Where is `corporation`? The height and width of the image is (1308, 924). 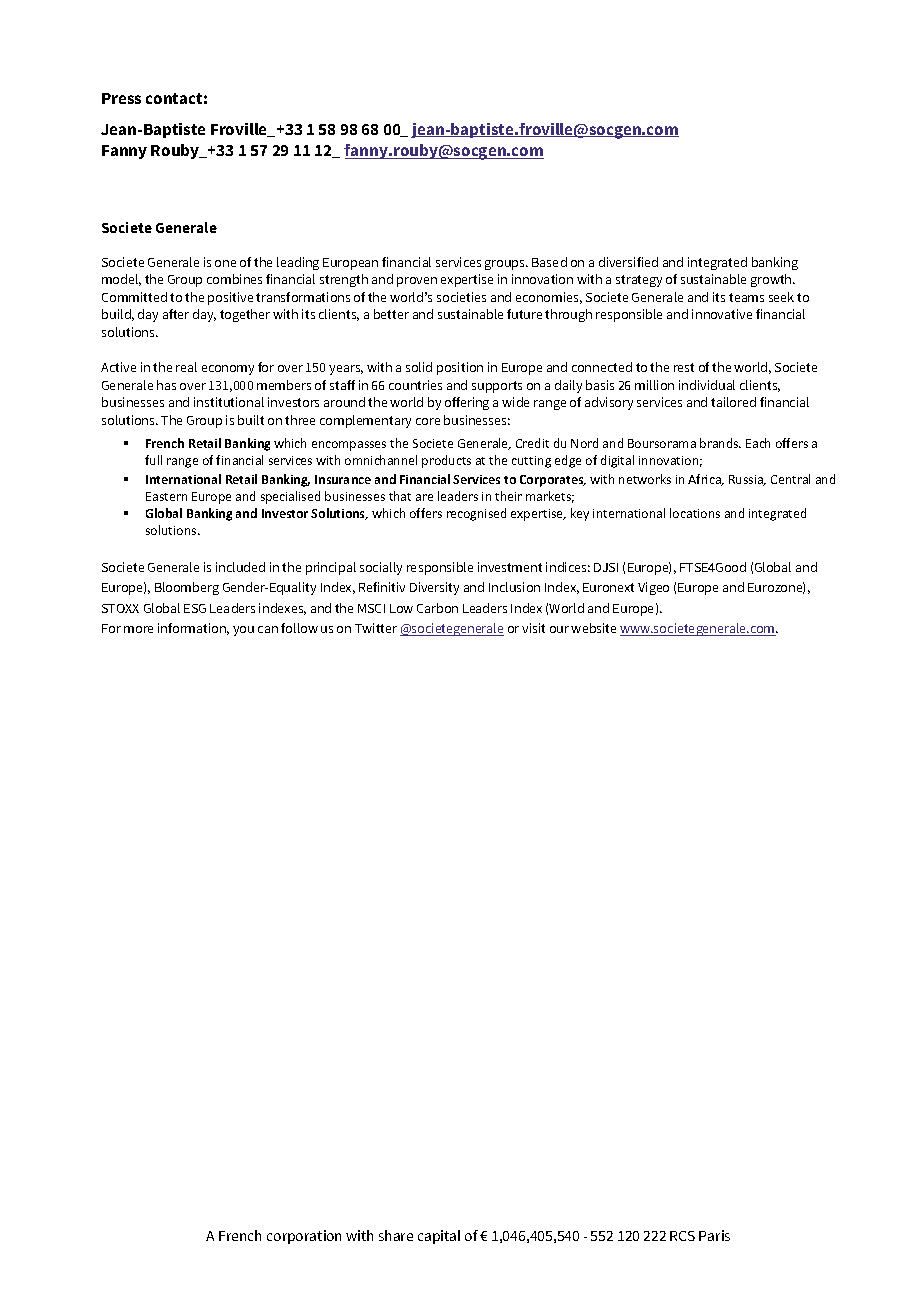
corporation is located at coordinates (304, 1237).
